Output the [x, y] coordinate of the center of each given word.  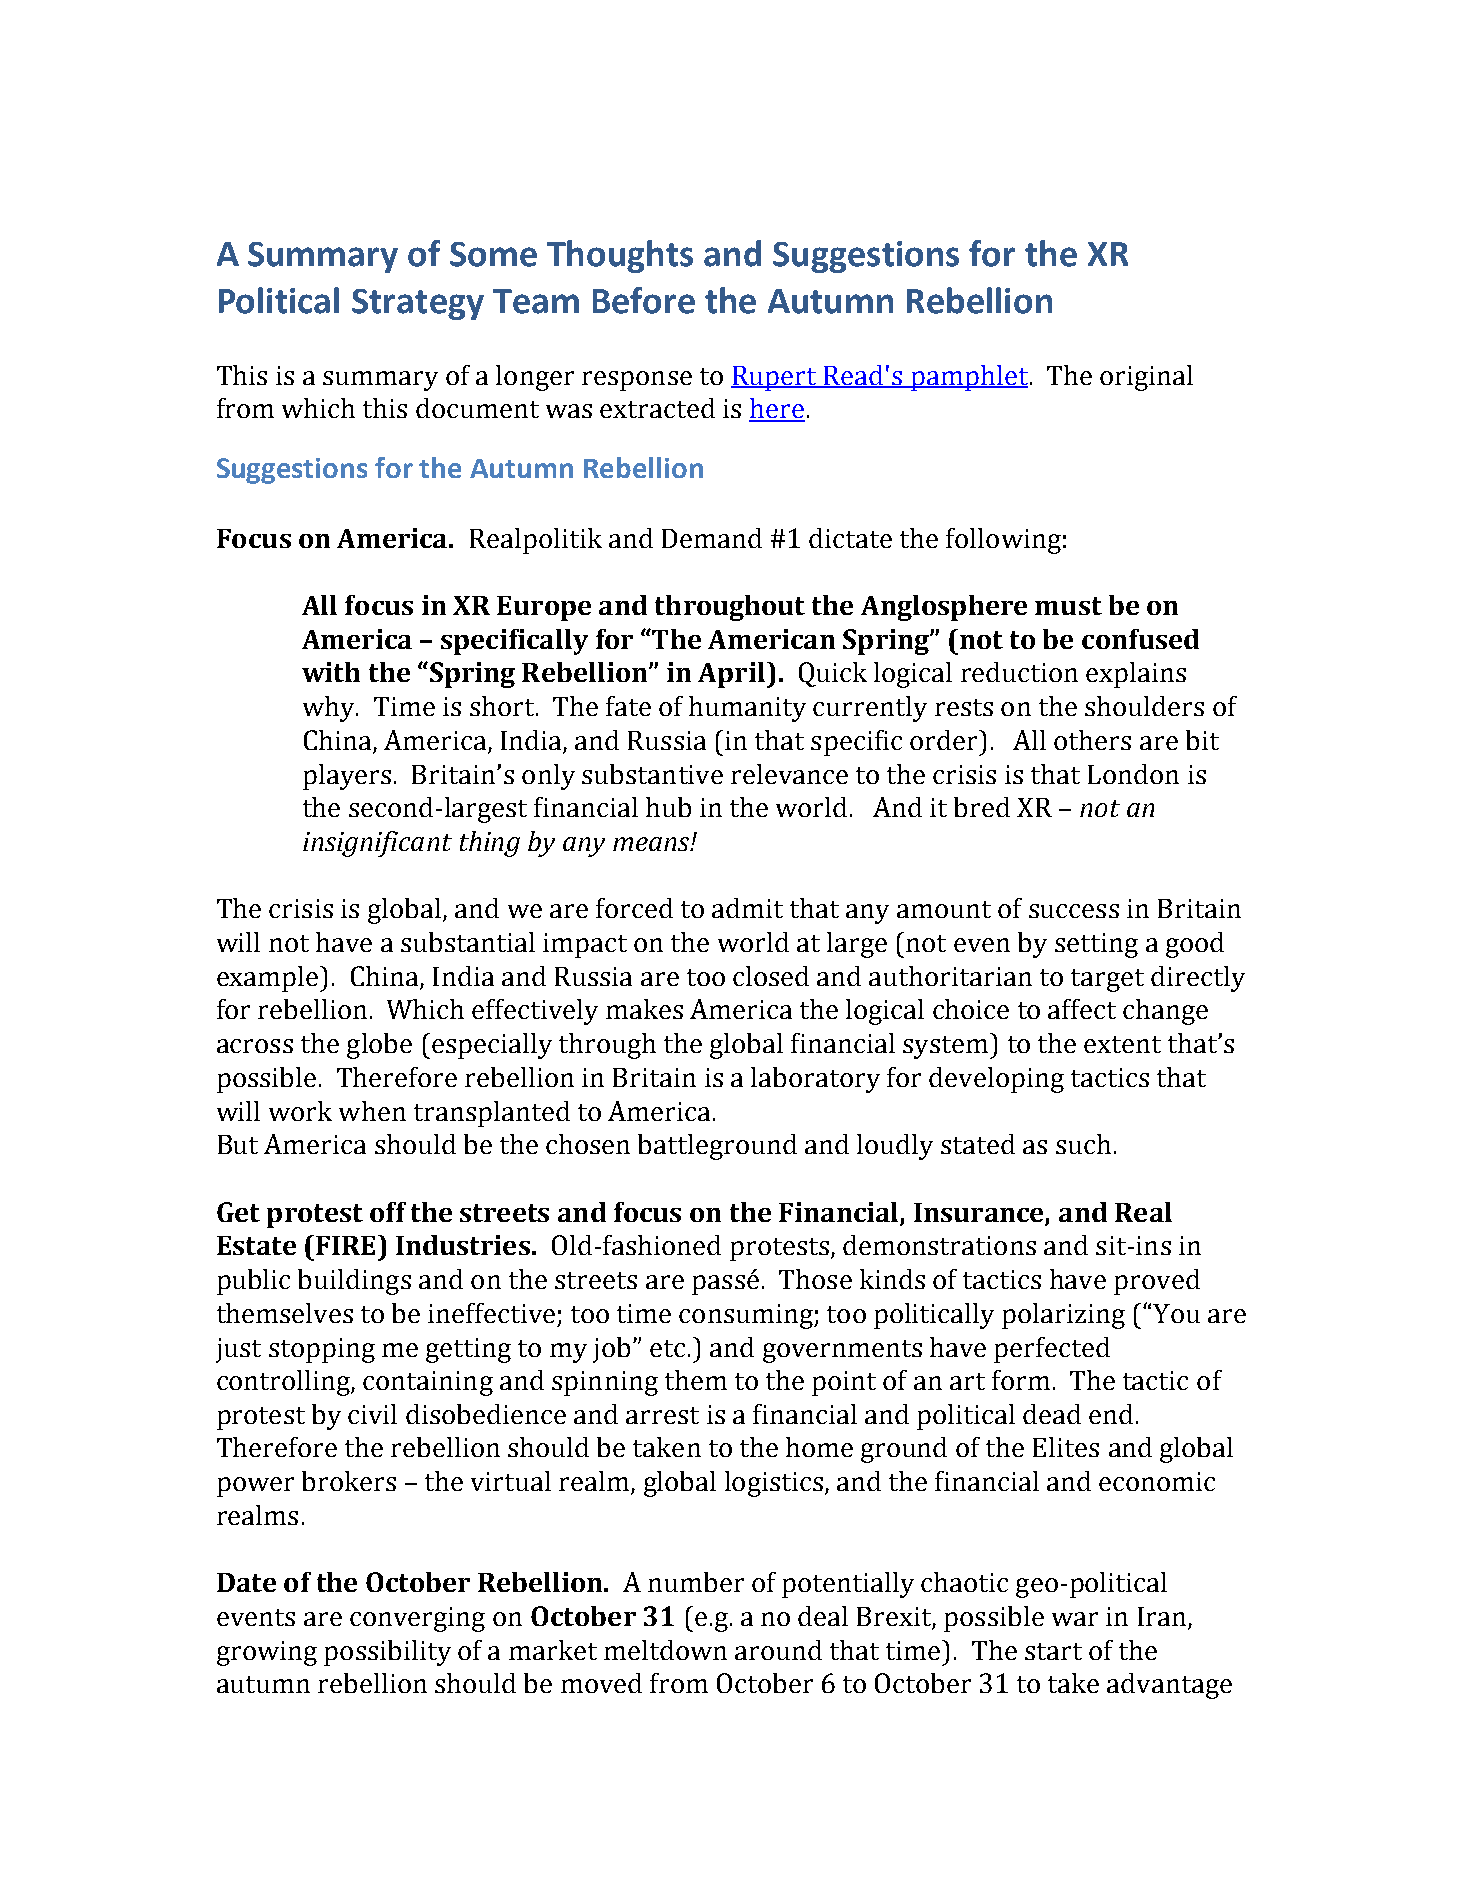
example [269, 979]
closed [771, 976]
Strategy [418, 304]
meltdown [665, 1650]
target [1107, 980]
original [1146, 378]
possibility [387, 1653]
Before [644, 300]
